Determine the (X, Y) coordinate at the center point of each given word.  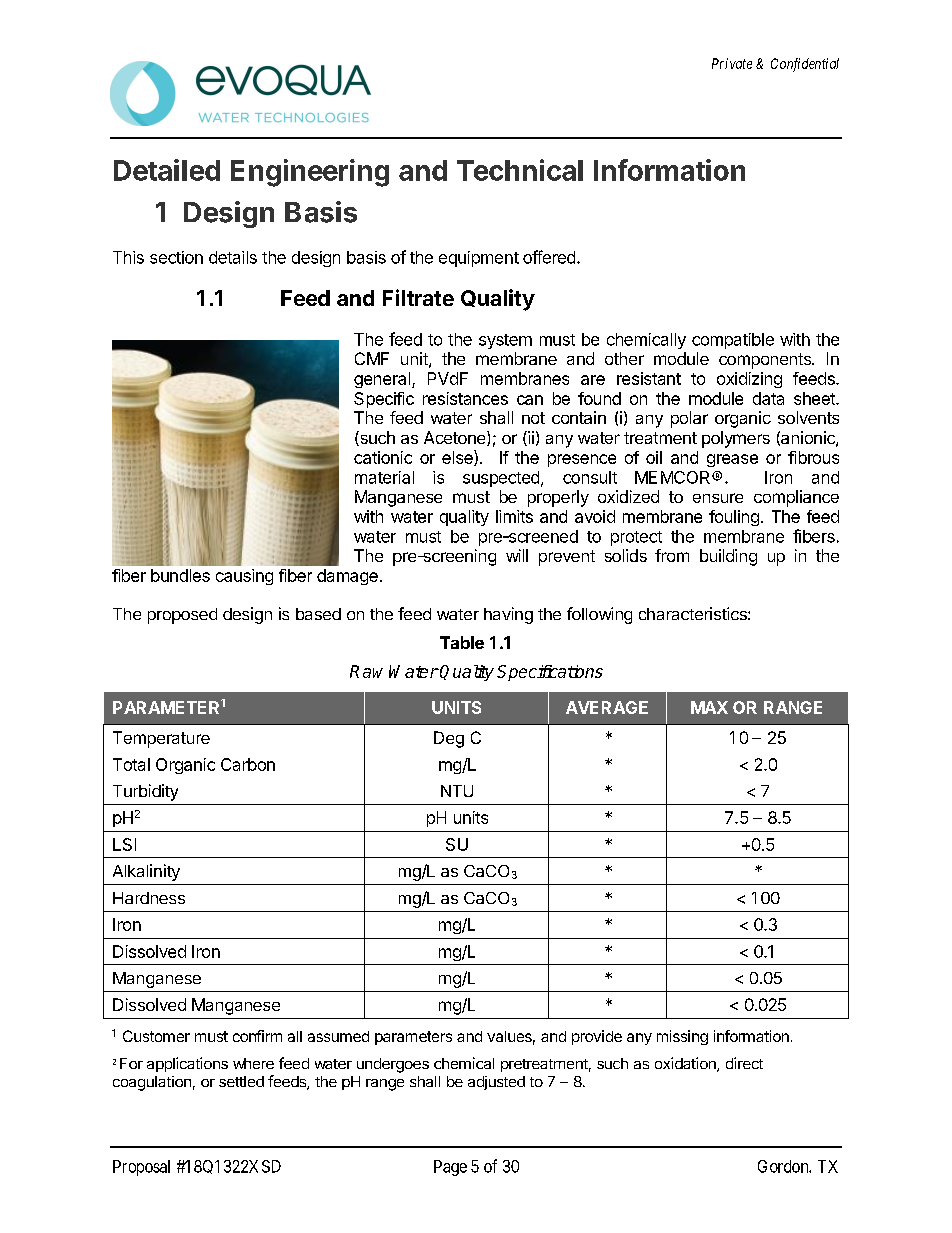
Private (732, 63)
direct (744, 1063)
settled (241, 1081)
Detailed (167, 170)
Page (450, 1168)
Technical (520, 170)
